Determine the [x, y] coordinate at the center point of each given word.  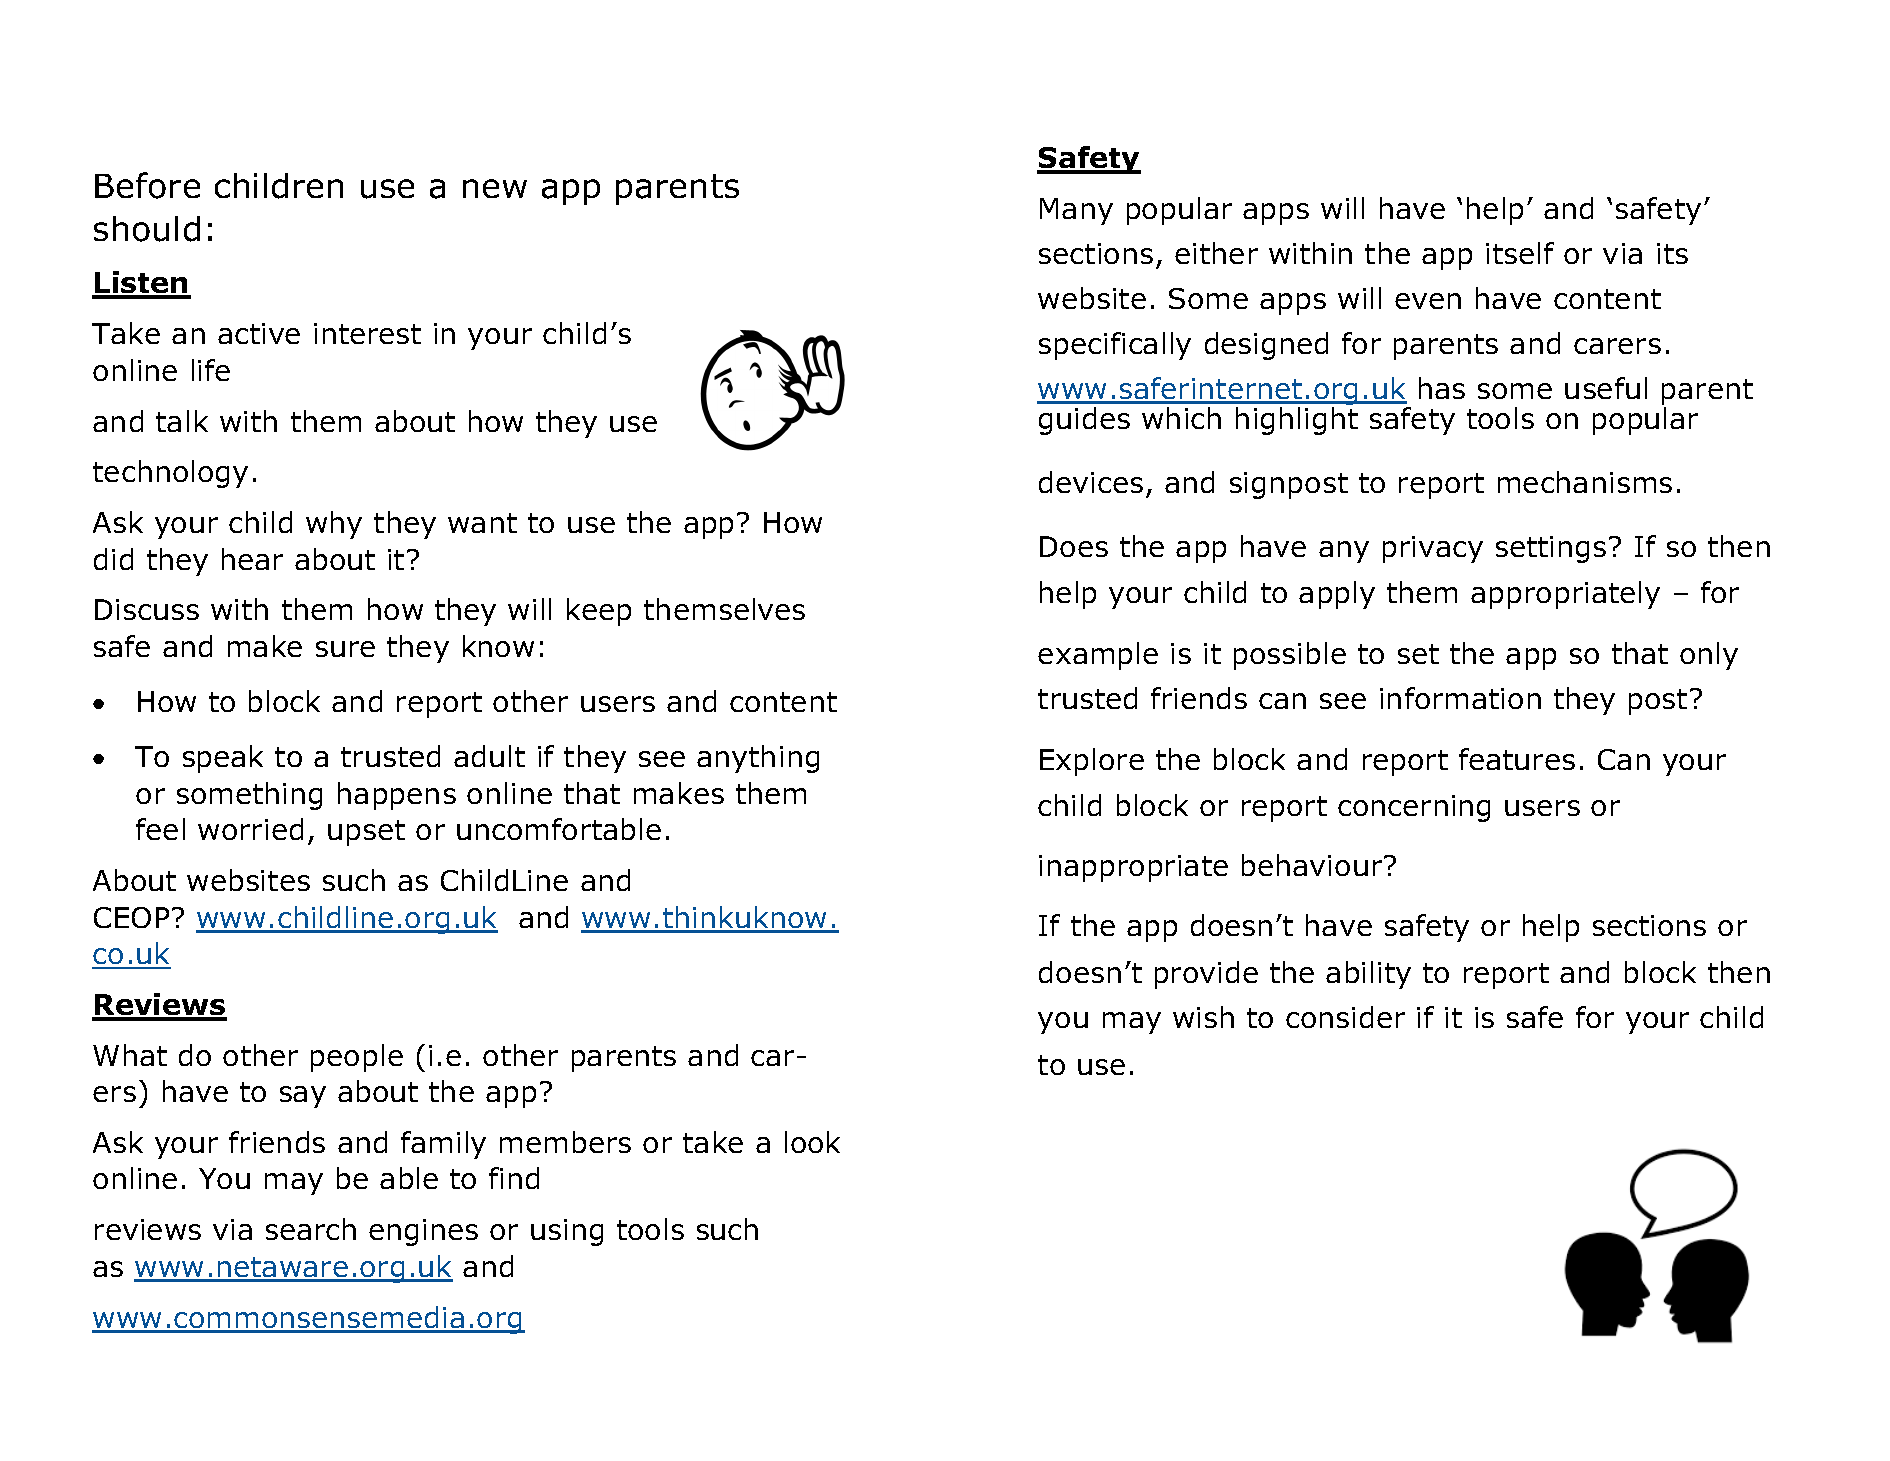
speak [223, 759]
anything [758, 759]
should [147, 229]
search [311, 1229]
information [1460, 698]
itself [1520, 253]
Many [1076, 211]
